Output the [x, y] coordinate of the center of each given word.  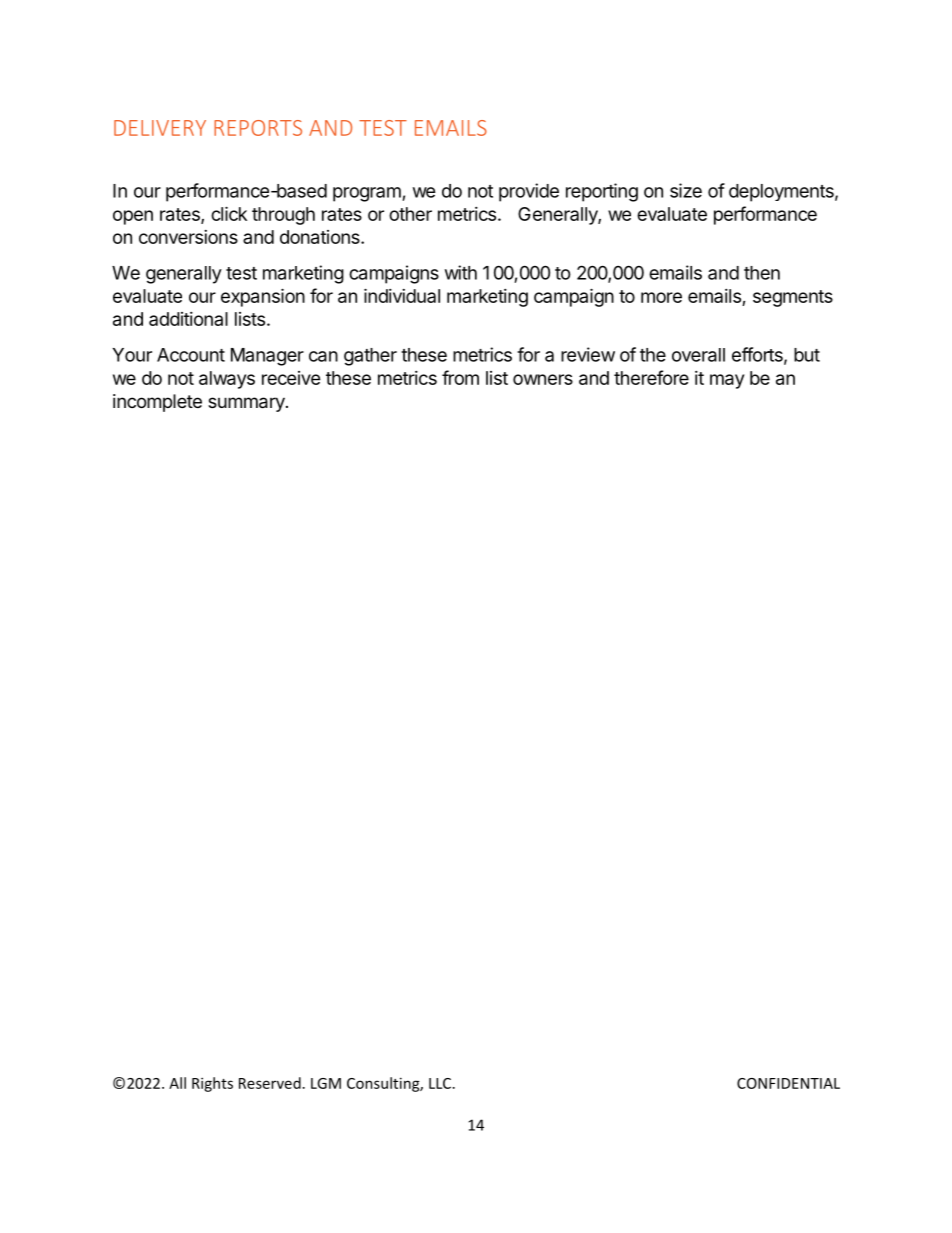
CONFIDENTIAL [788, 1083]
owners [543, 379]
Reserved [270, 1083]
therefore [651, 377]
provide [529, 192]
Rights [212, 1084]
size [686, 190]
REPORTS [258, 128]
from [460, 377]
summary [247, 404]
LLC [440, 1083]
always [227, 380]
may [727, 381]
